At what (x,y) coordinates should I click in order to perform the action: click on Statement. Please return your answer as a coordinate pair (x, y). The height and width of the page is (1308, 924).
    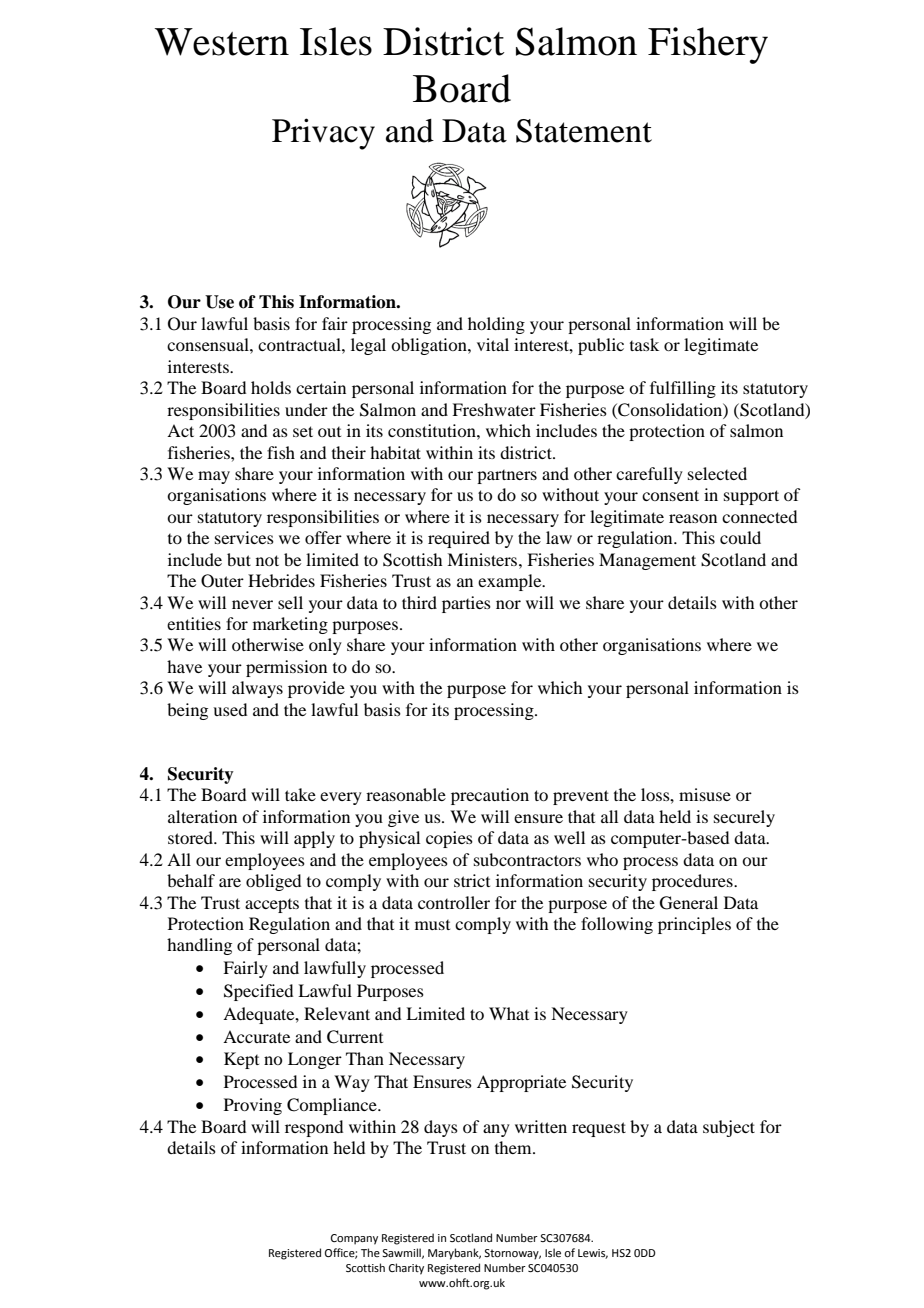
    Looking at the image, I should click on (584, 131).
